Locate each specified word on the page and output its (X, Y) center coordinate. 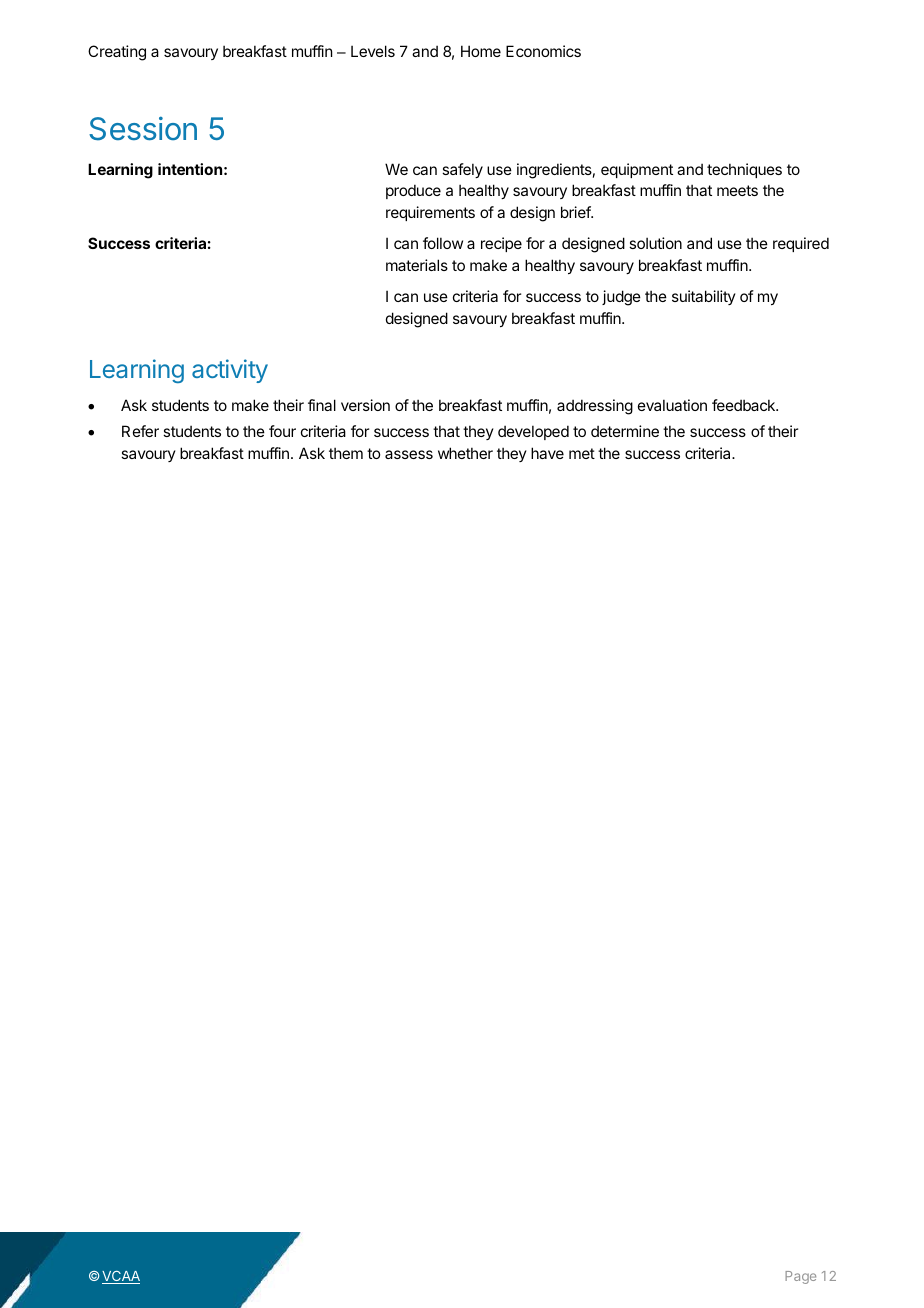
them (346, 453)
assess (409, 454)
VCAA (121, 1277)
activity (230, 371)
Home (481, 51)
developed (533, 432)
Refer (140, 431)
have (547, 453)
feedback (744, 405)
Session (143, 129)
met (582, 453)
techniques (744, 170)
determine (625, 431)
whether (465, 453)
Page (800, 1277)
